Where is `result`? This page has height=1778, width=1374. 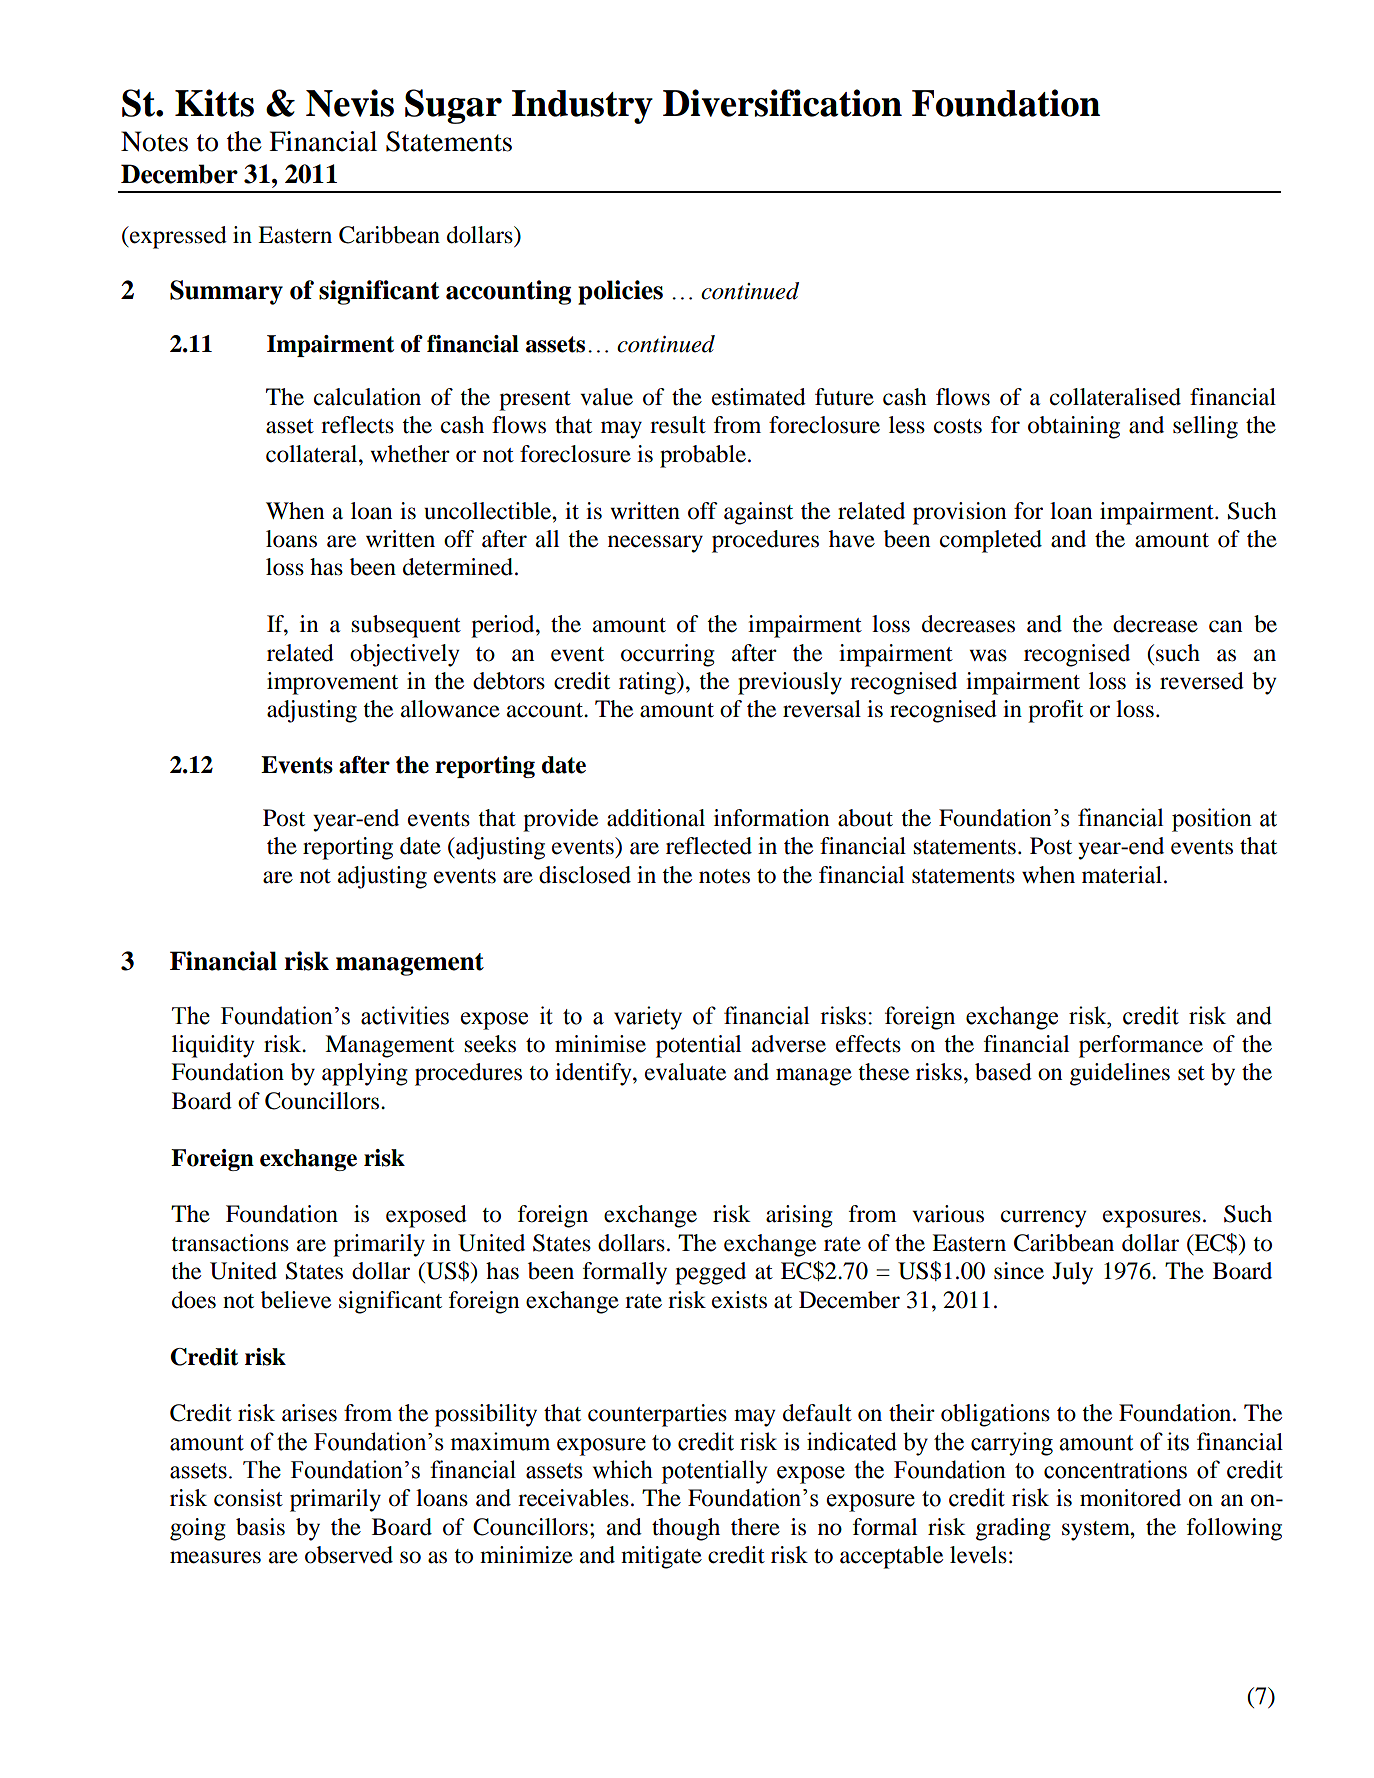 result is located at coordinates (678, 425).
